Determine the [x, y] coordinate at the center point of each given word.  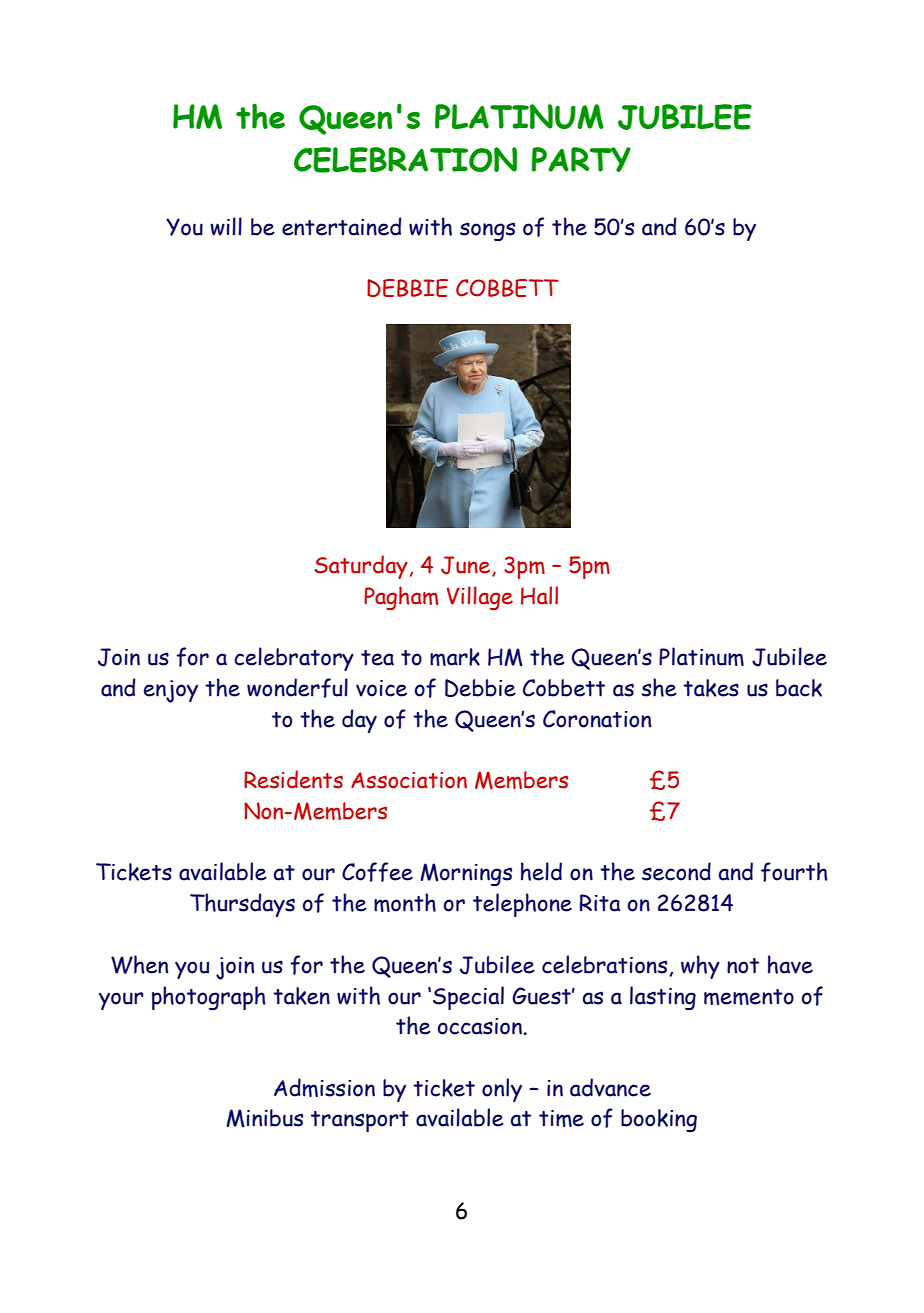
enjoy [171, 691]
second [676, 871]
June [465, 565]
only [502, 1090]
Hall [539, 595]
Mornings [466, 874]
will [226, 226]
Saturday [361, 567]
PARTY [581, 159]
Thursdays [242, 905]
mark [455, 657]
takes [711, 688]
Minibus [264, 1118]
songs [487, 231]
